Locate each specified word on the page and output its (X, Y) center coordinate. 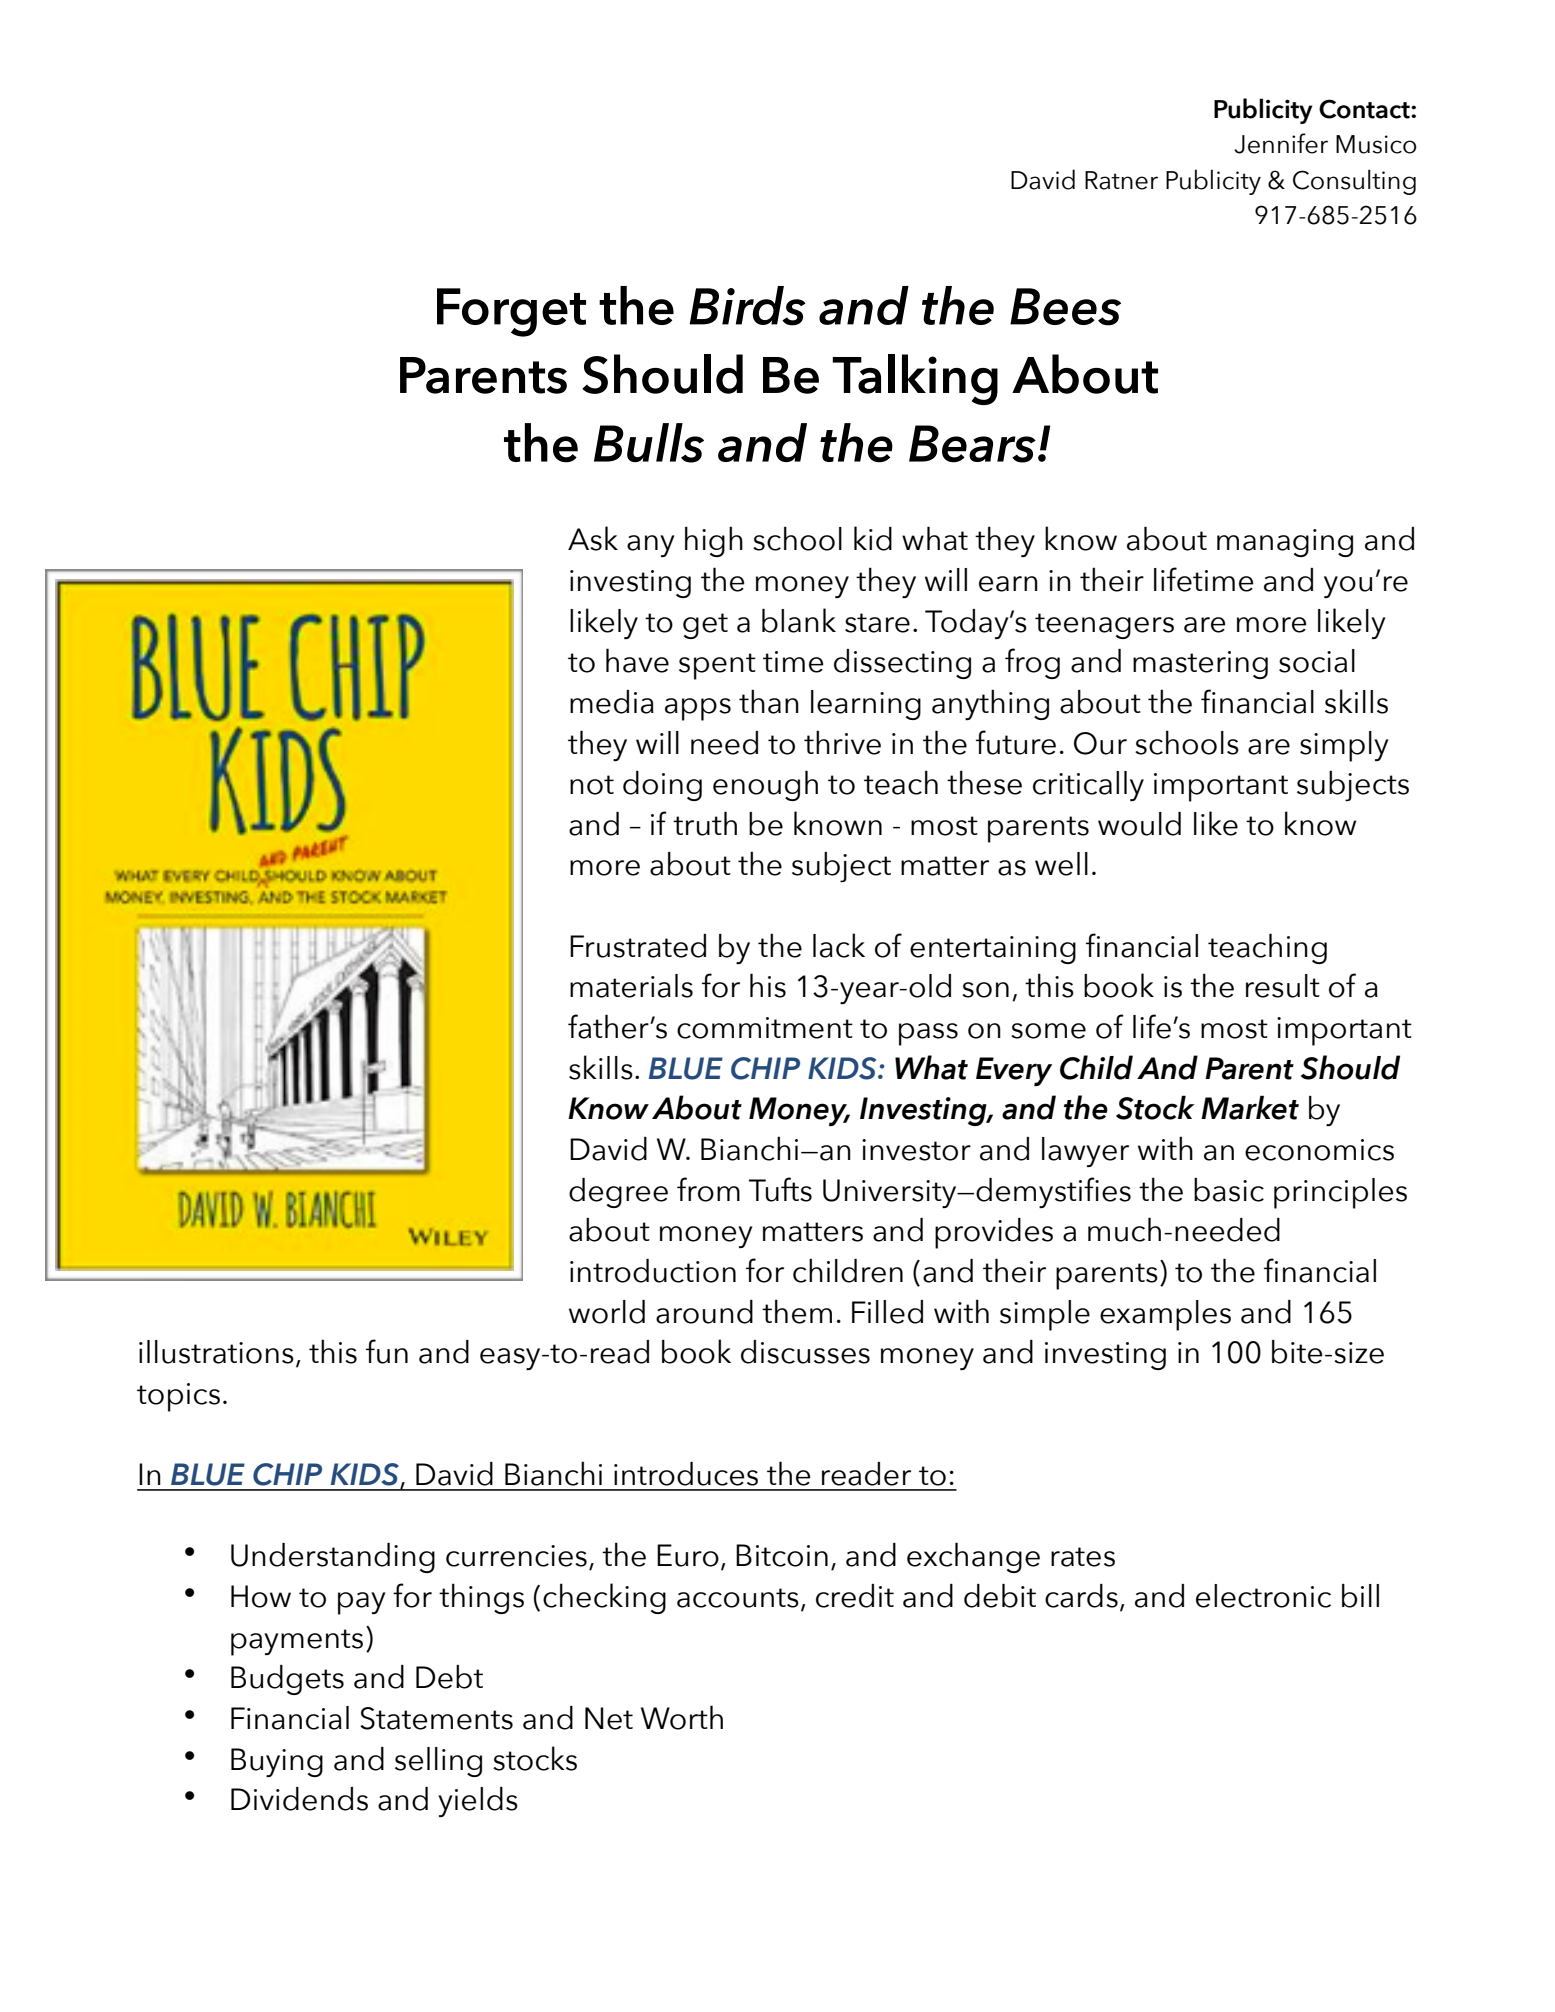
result (1283, 986)
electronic (1263, 1596)
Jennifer (1281, 143)
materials (631, 986)
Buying (277, 1762)
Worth (682, 1717)
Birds (748, 306)
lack (839, 945)
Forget (511, 312)
